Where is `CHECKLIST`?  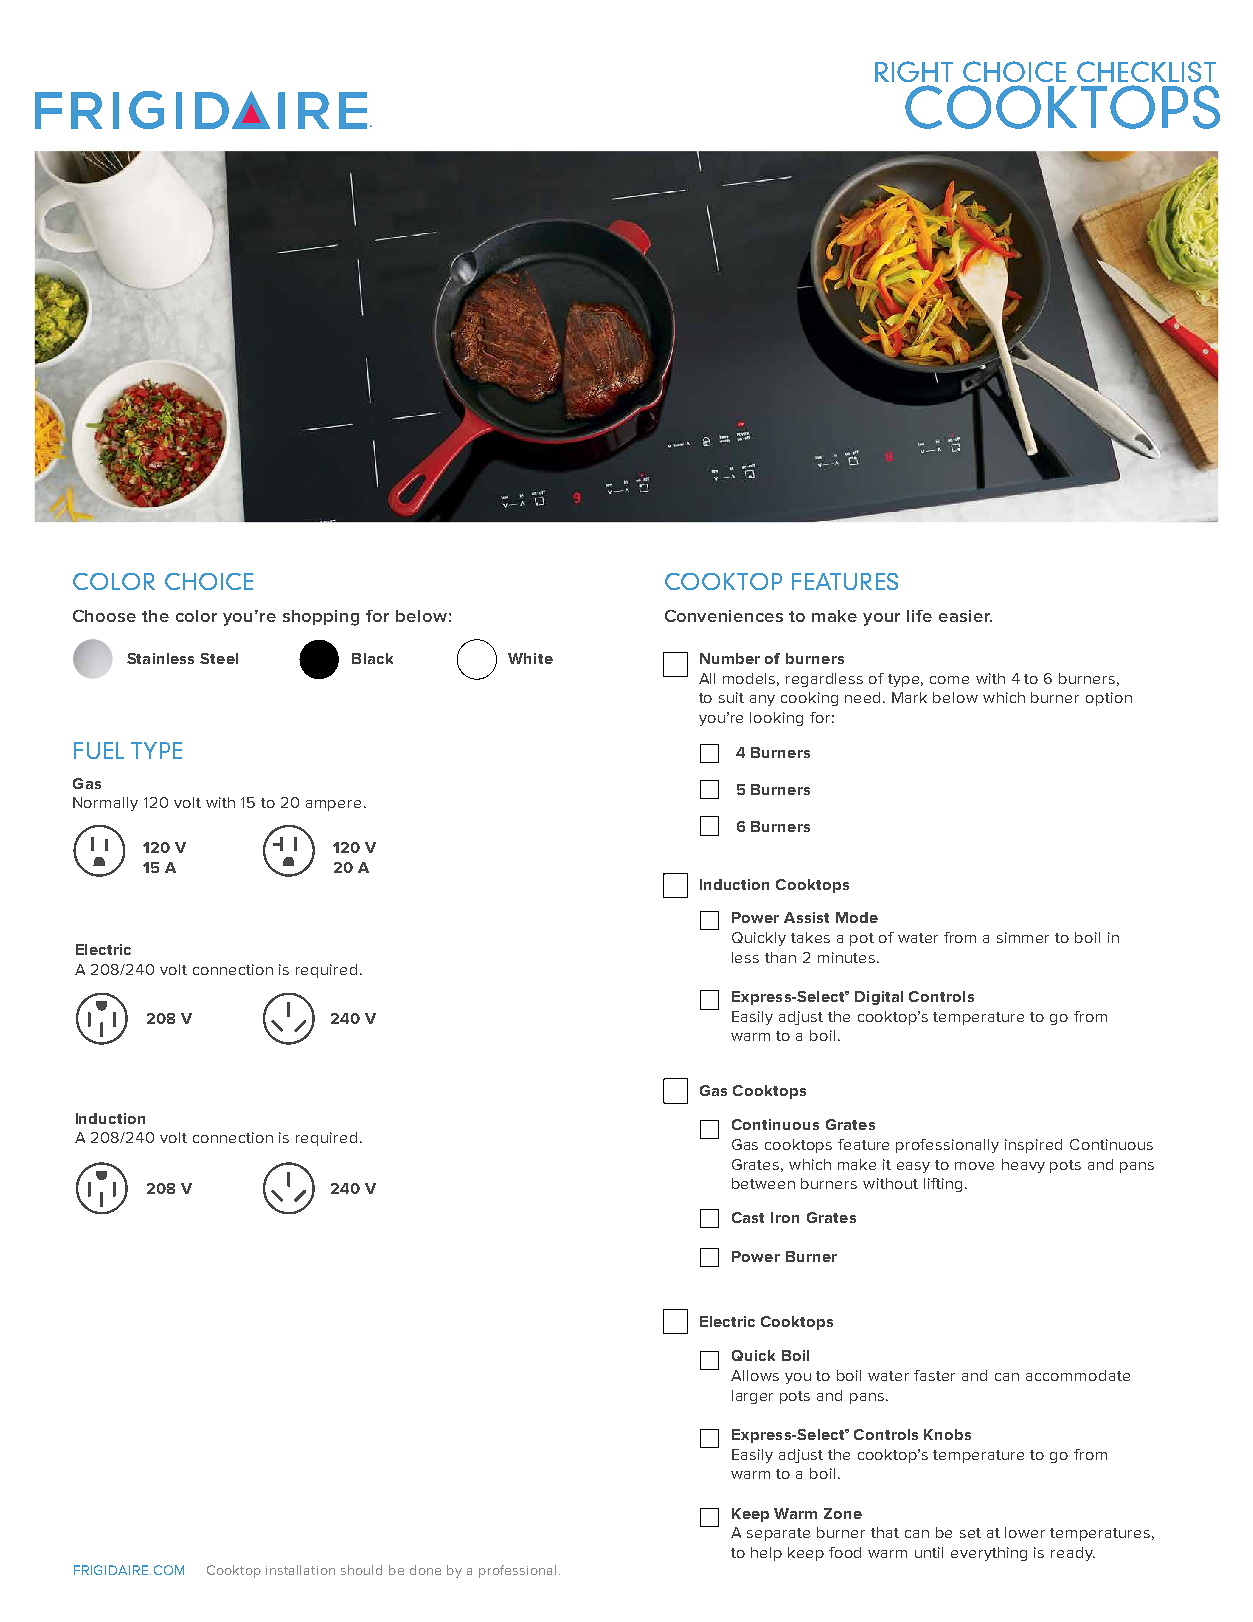 CHECKLIST is located at coordinates (1146, 71).
